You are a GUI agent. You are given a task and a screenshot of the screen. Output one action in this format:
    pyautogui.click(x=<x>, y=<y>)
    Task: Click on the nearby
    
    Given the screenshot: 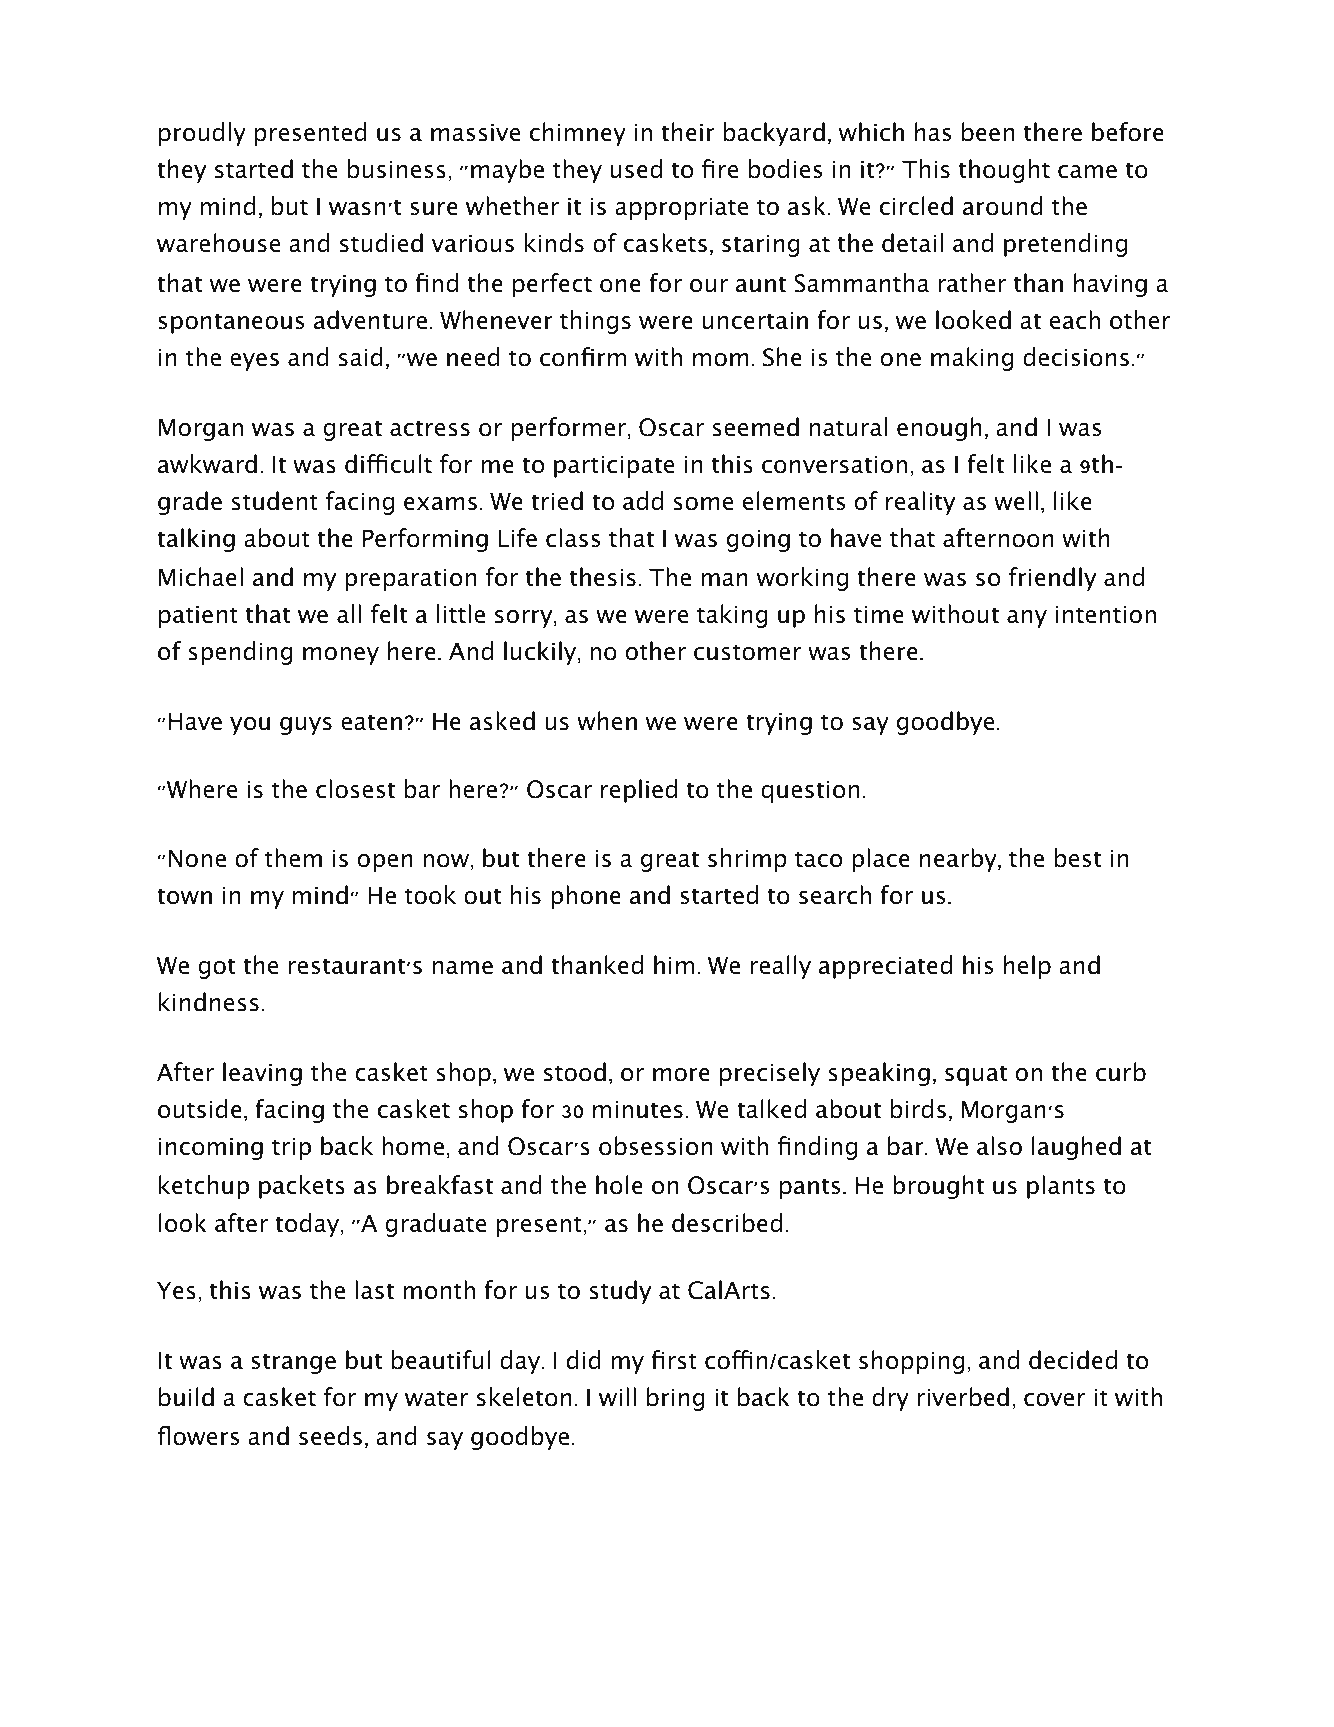 What is the action you would take?
    pyautogui.click(x=959, y=860)
